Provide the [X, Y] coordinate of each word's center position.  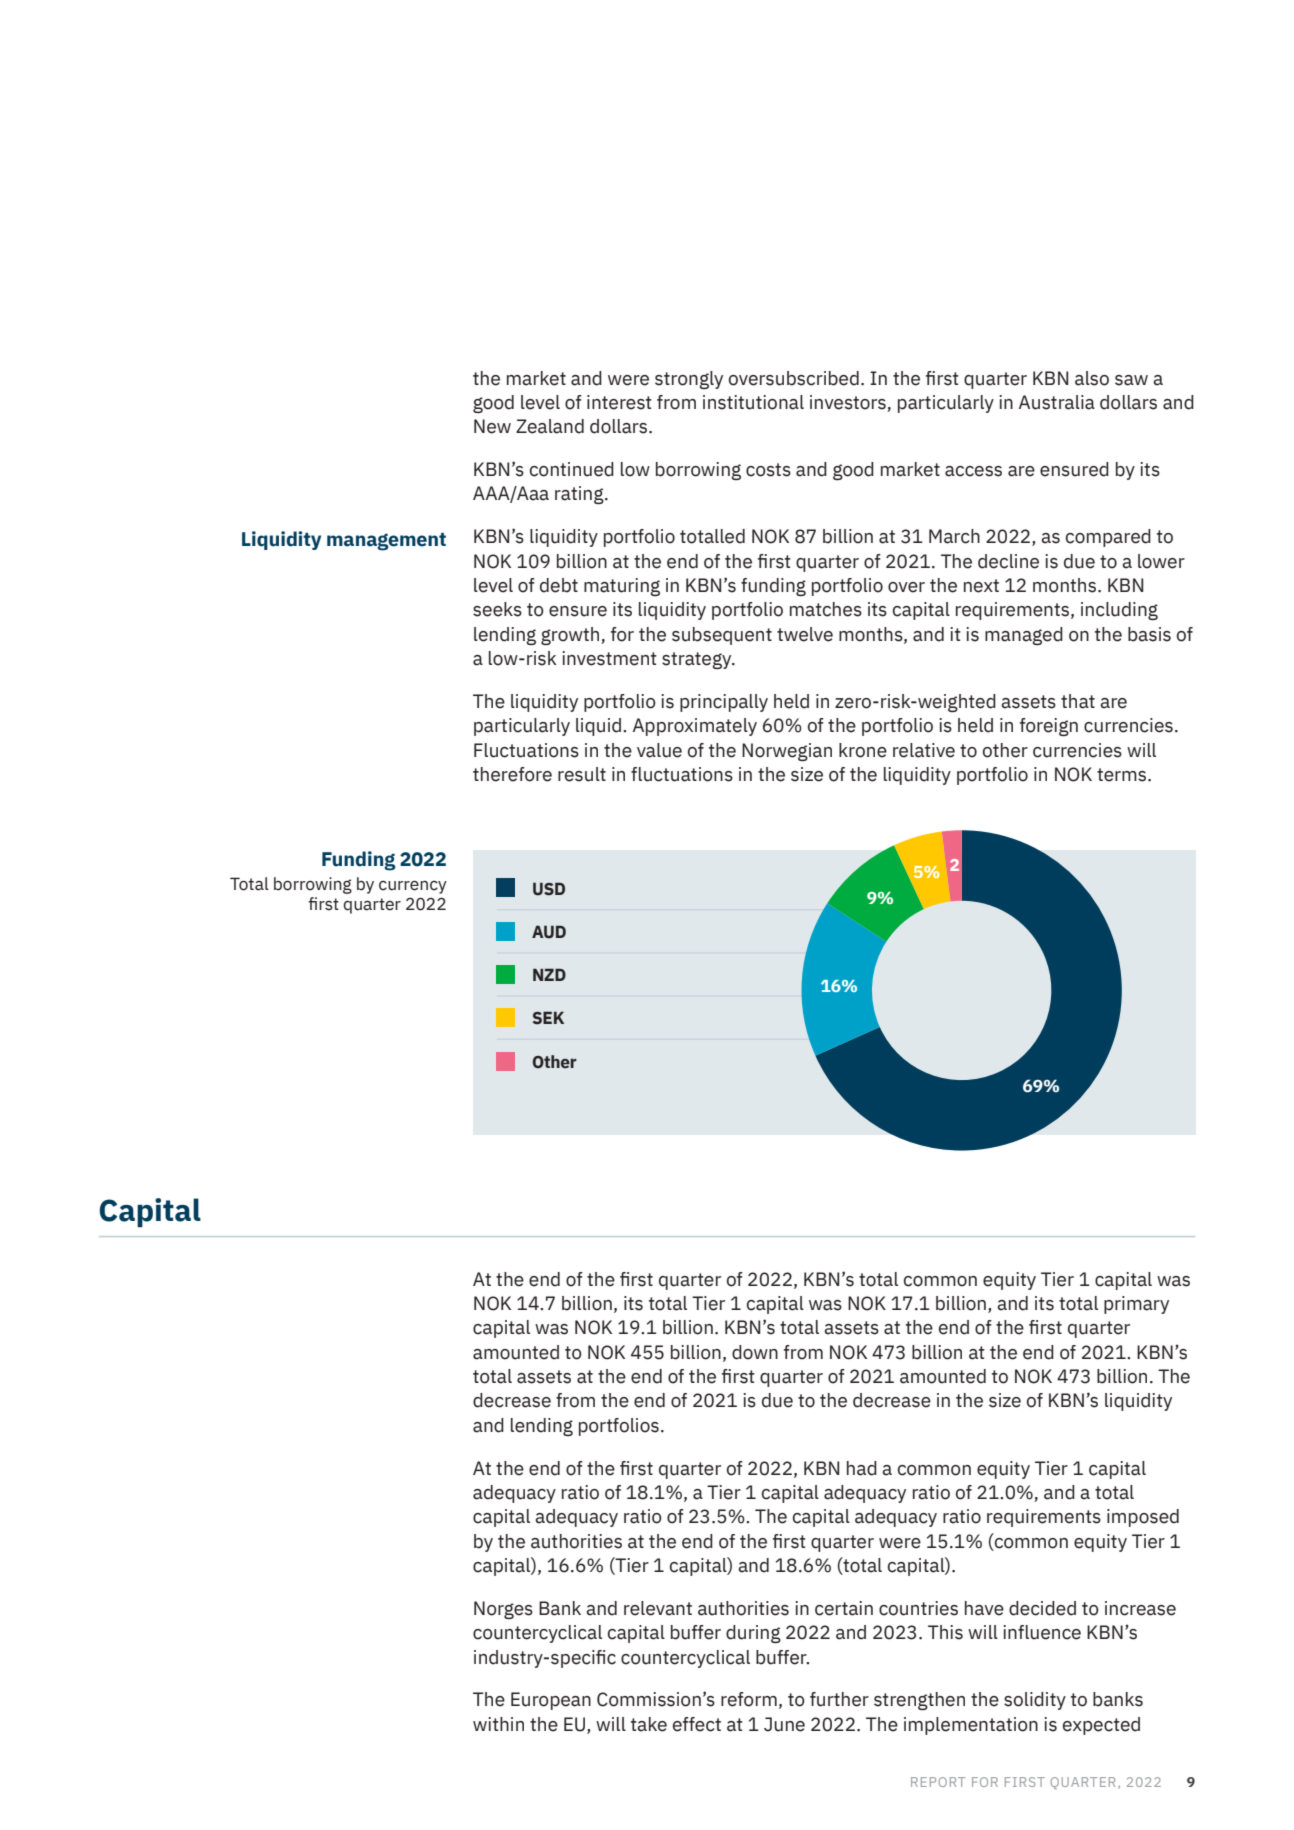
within [498, 1724]
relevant [658, 1608]
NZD [549, 974]
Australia [1057, 402]
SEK [548, 1018]
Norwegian [787, 752]
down [755, 1352]
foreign [1049, 727]
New [492, 426]
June [784, 1724]
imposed [1143, 1518]
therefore [512, 774]
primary [1136, 1305]
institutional [753, 402]
